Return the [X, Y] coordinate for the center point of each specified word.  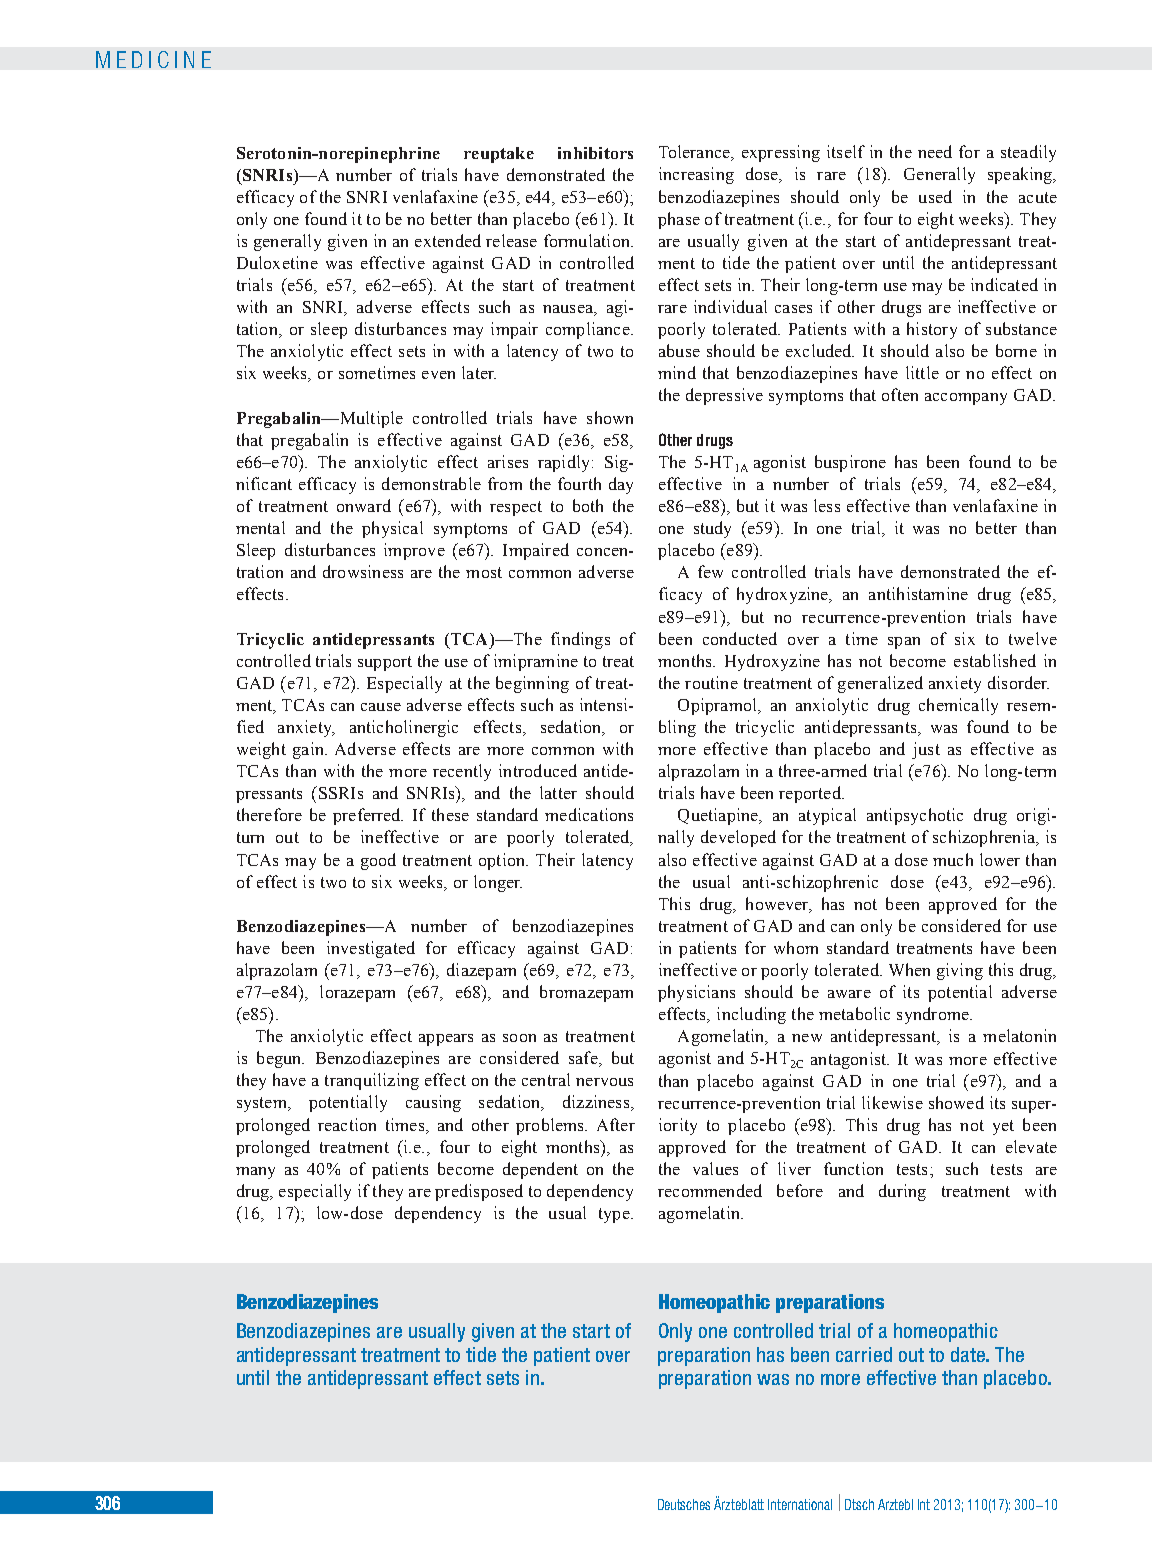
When [909, 969]
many [255, 1173]
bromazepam [586, 993]
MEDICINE [153, 59]
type [615, 1215]
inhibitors [595, 153]
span [904, 643]
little [922, 372]
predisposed [479, 1192]
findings [580, 640]
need [935, 151]
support [385, 663]
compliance [589, 330]
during [902, 1192]
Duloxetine [277, 262]
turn [250, 837]
